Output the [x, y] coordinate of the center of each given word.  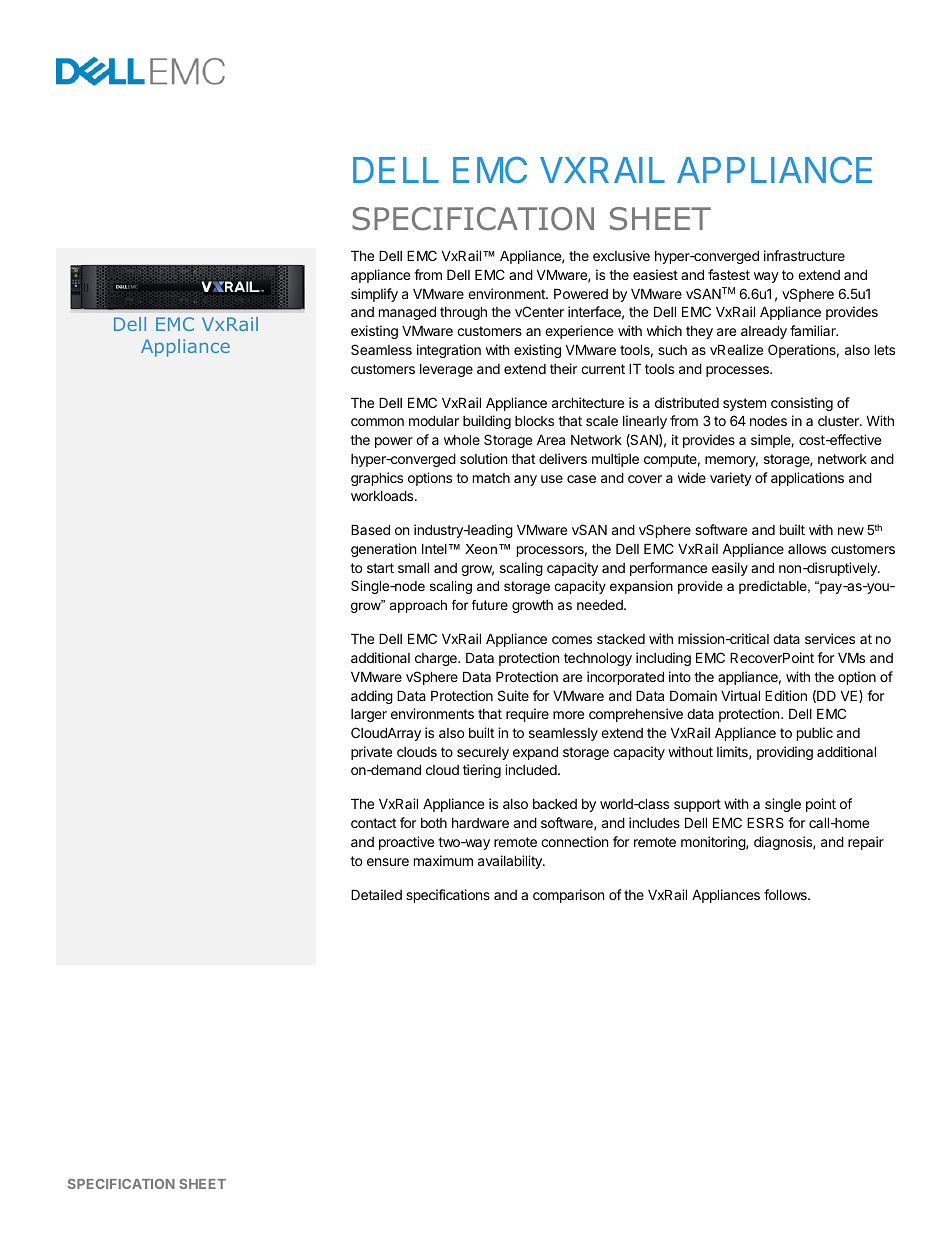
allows [807, 548]
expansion [641, 587]
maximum [443, 860]
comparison [568, 896]
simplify [374, 295]
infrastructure [804, 255]
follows [786, 894]
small [413, 567]
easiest [655, 274]
